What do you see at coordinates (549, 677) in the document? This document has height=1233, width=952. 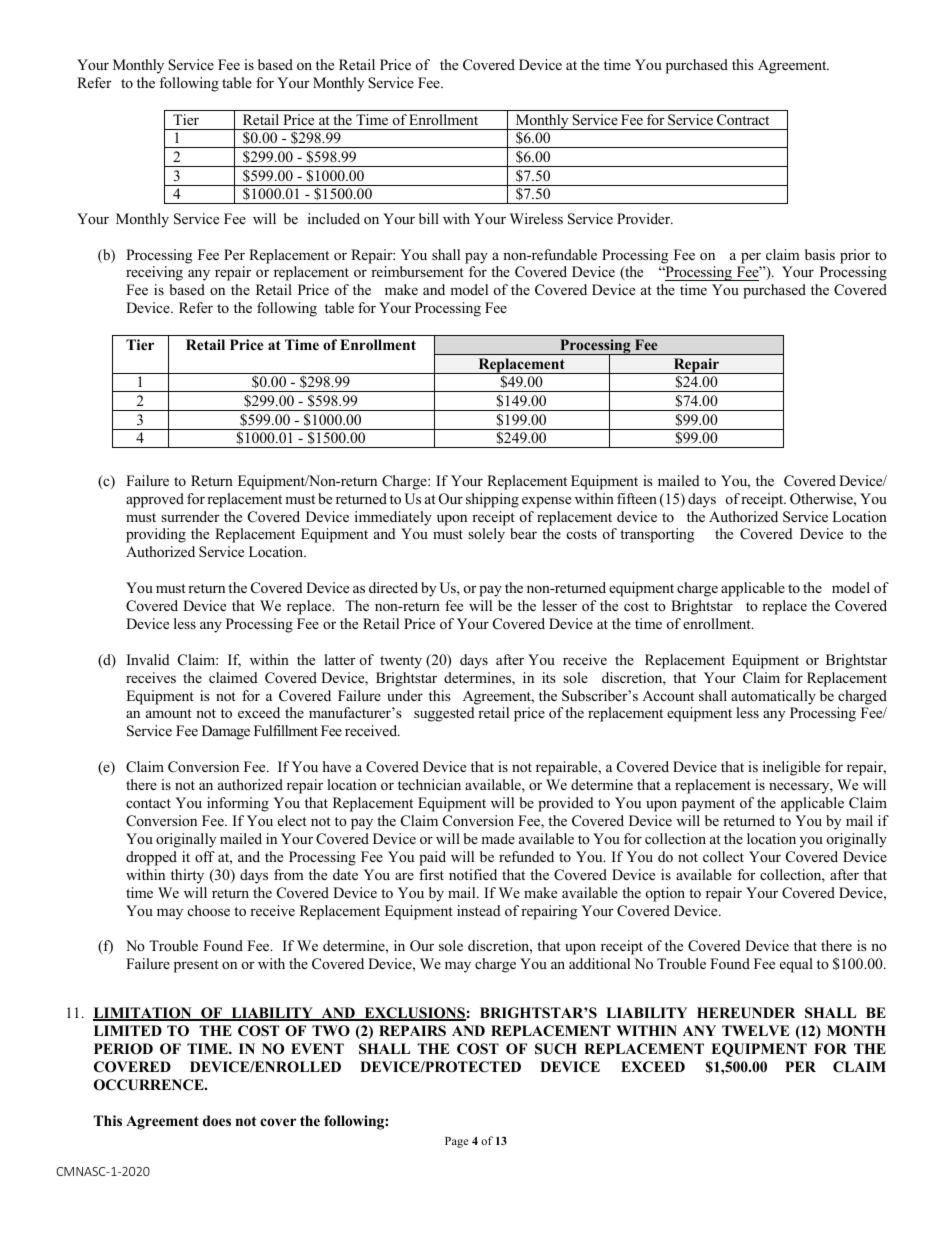 I see `its` at bounding box center [549, 677].
